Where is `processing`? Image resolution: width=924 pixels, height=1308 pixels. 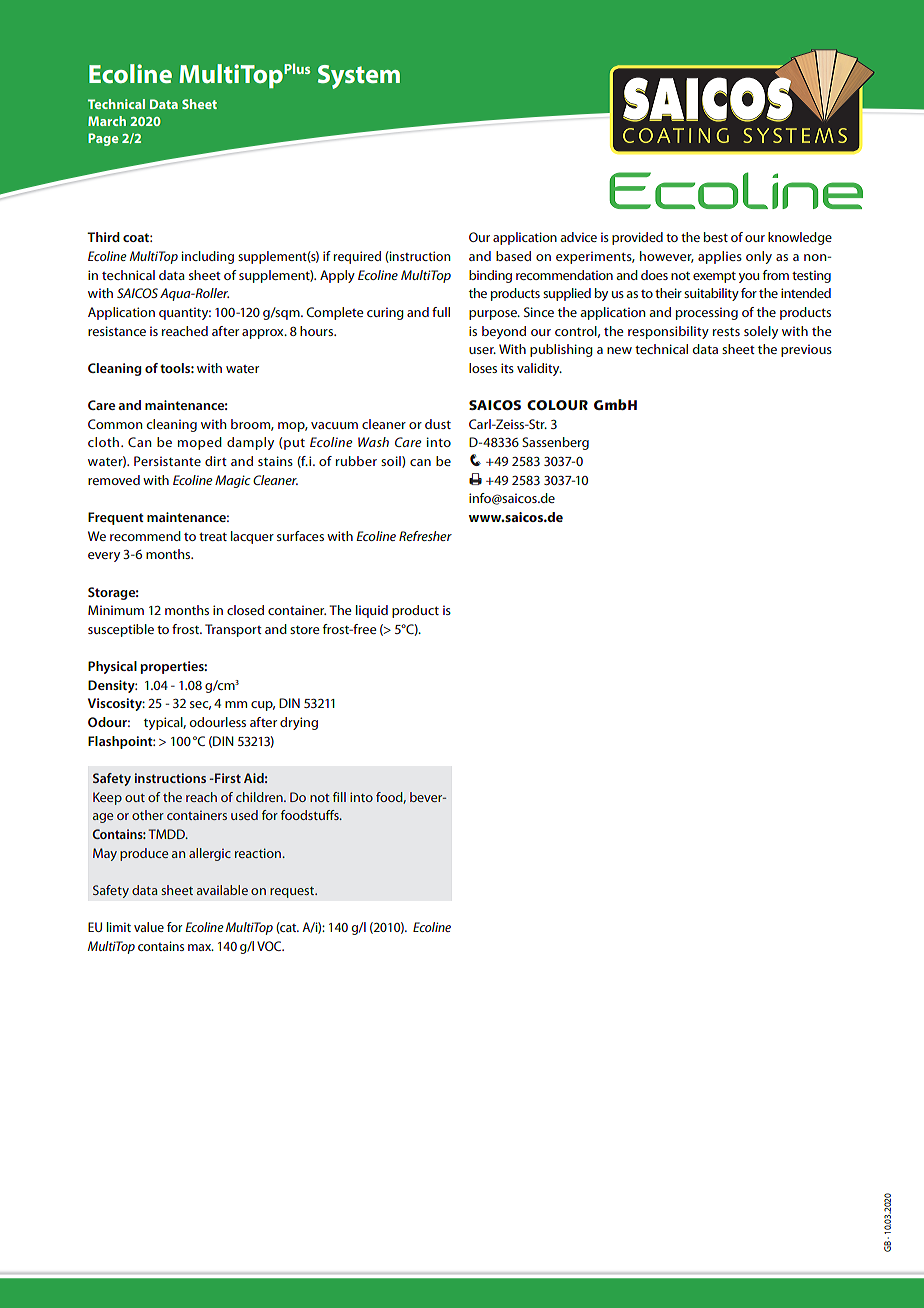
processing is located at coordinates (707, 313).
